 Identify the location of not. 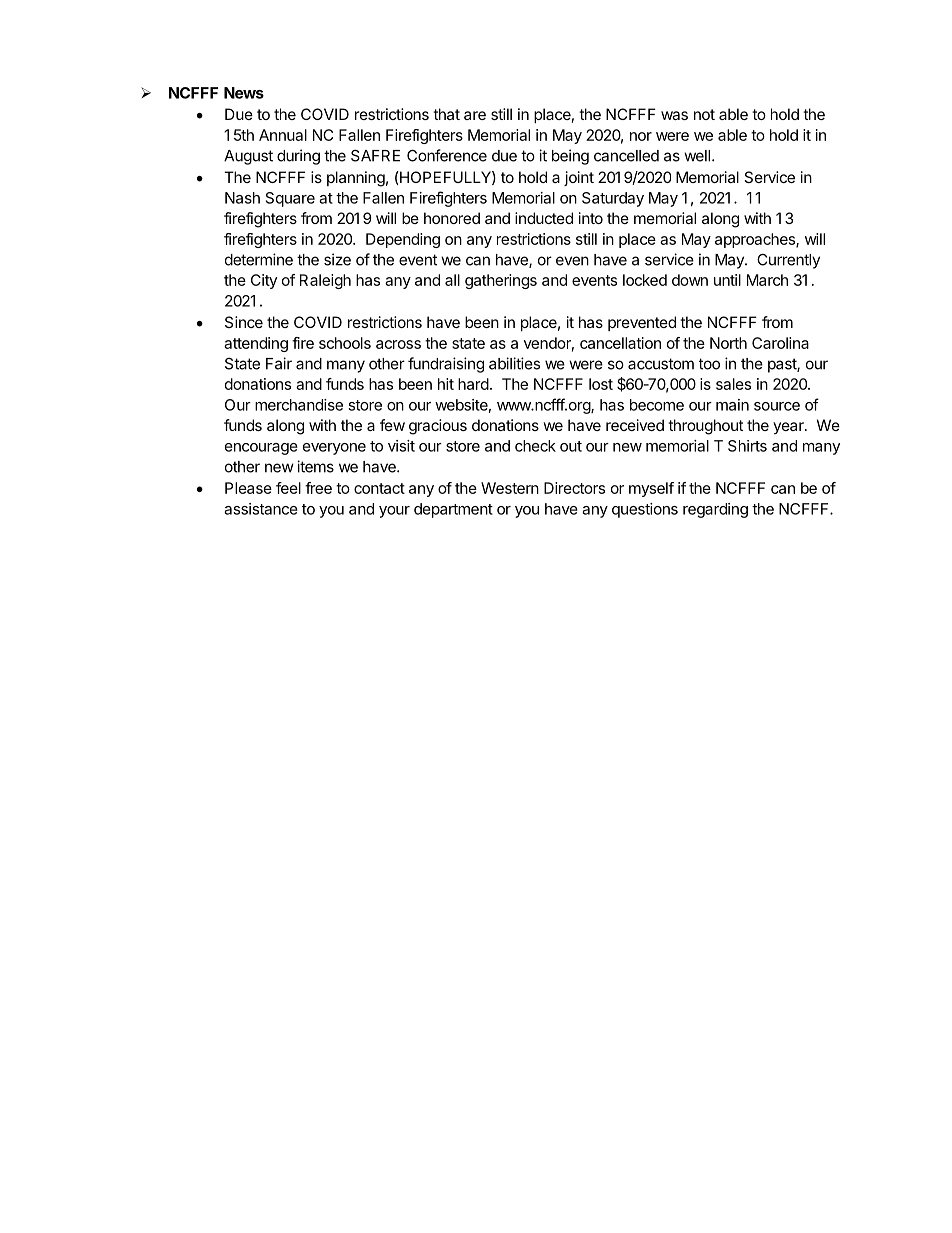
(704, 114).
